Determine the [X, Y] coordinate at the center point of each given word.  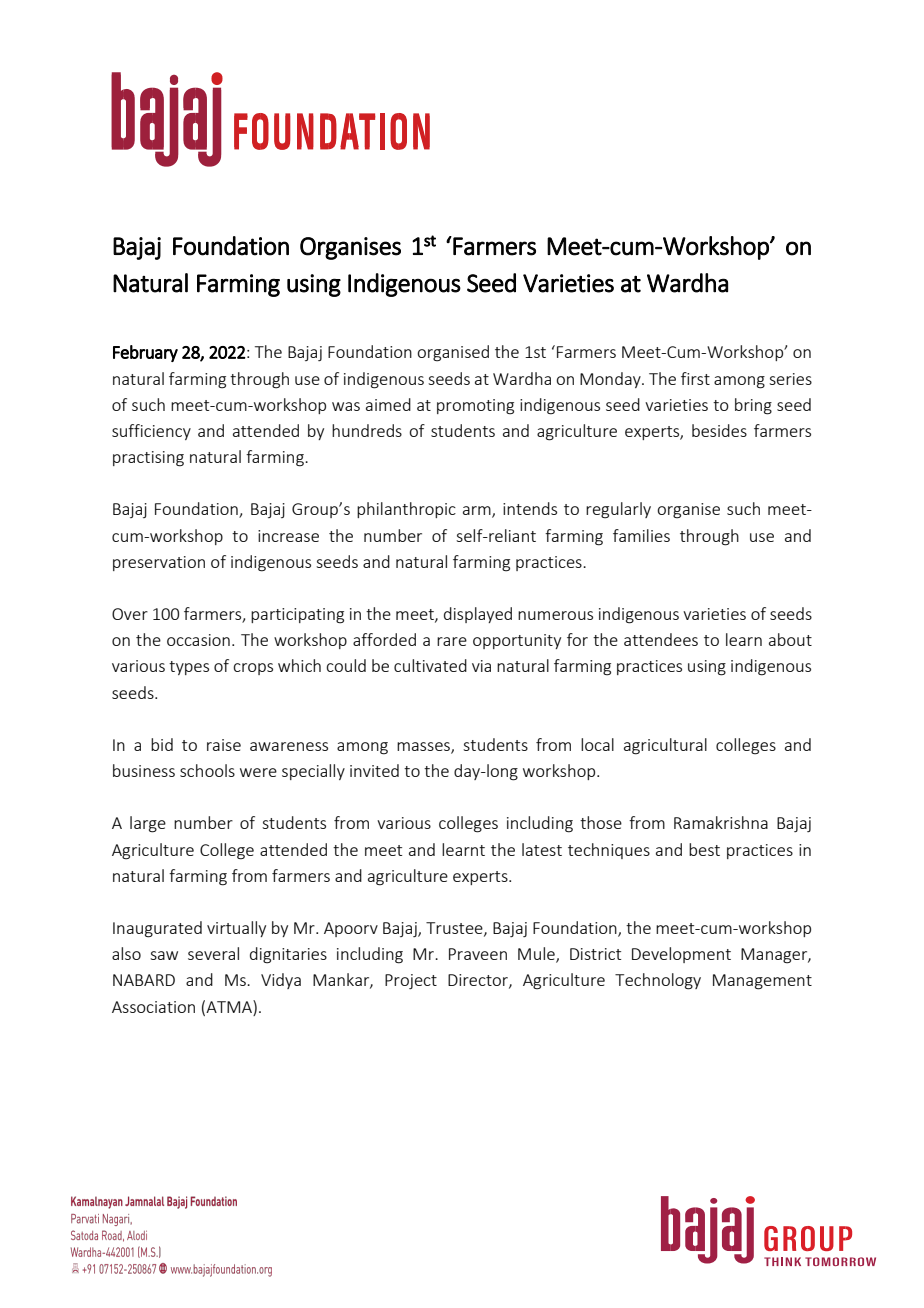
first [695, 378]
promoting [475, 407]
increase [288, 536]
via [481, 666]
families [641, 535]
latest [542, 849]
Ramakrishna [721, 822]
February [145, 353]
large [148, 824]
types [189, 668]
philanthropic [406, 510]
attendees [661, 639]
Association [153, 1007]
